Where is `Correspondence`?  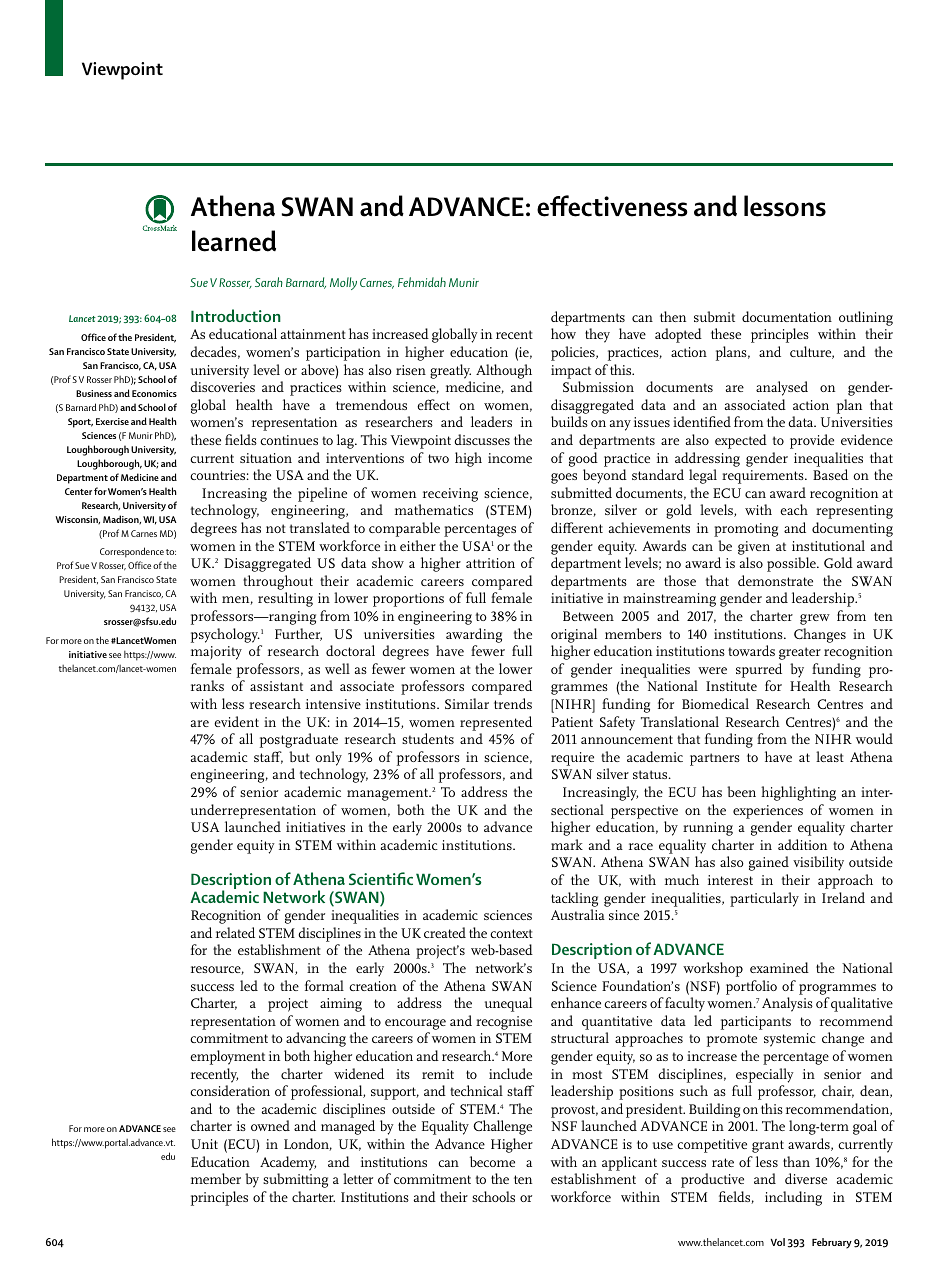
Correspondence is located at coordinates (132, 552).
